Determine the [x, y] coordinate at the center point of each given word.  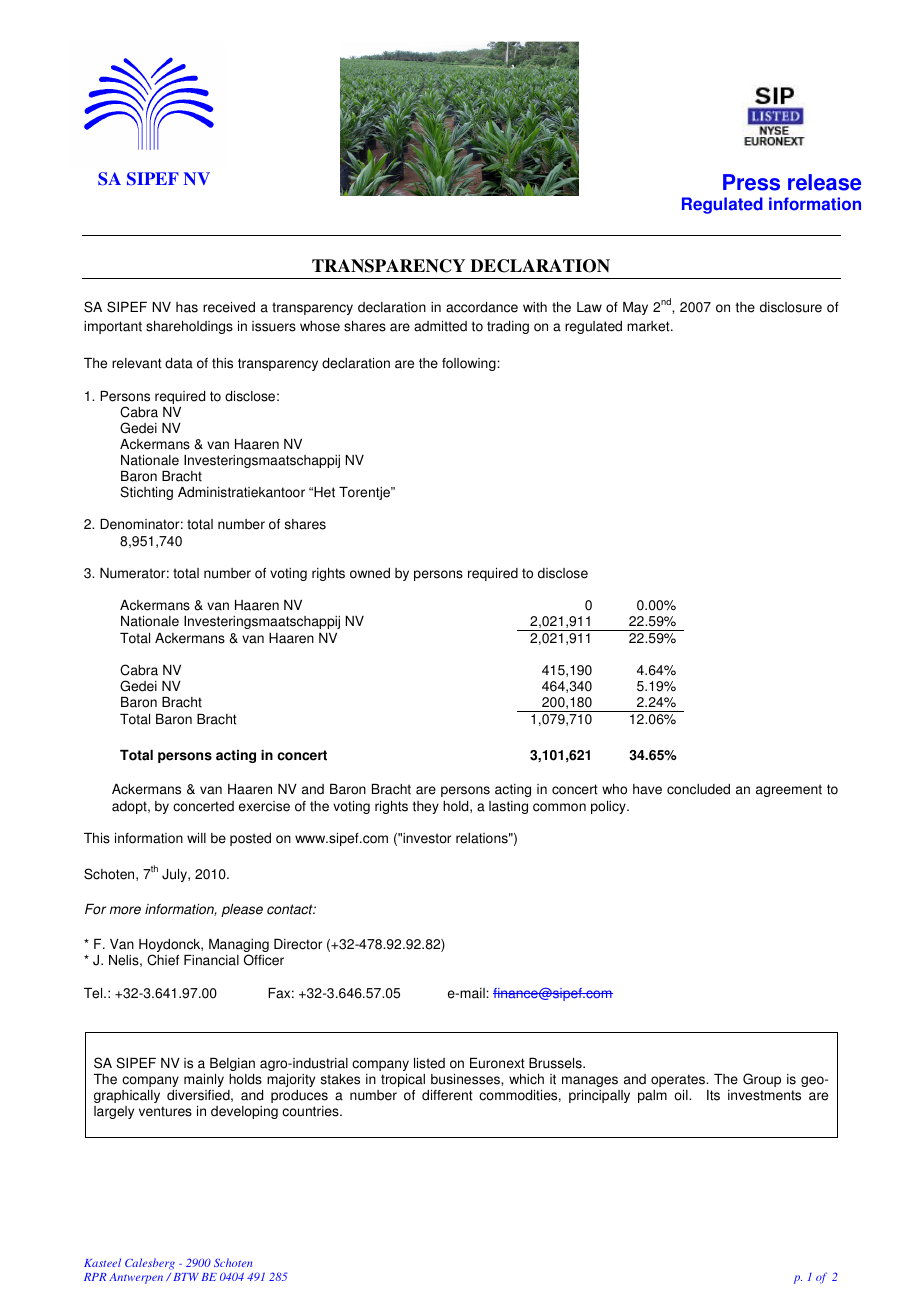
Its [713, 1095]
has [187, 307]
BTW [186, 1277]
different [447, 1095]
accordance [482, 307]
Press [751, 182]
